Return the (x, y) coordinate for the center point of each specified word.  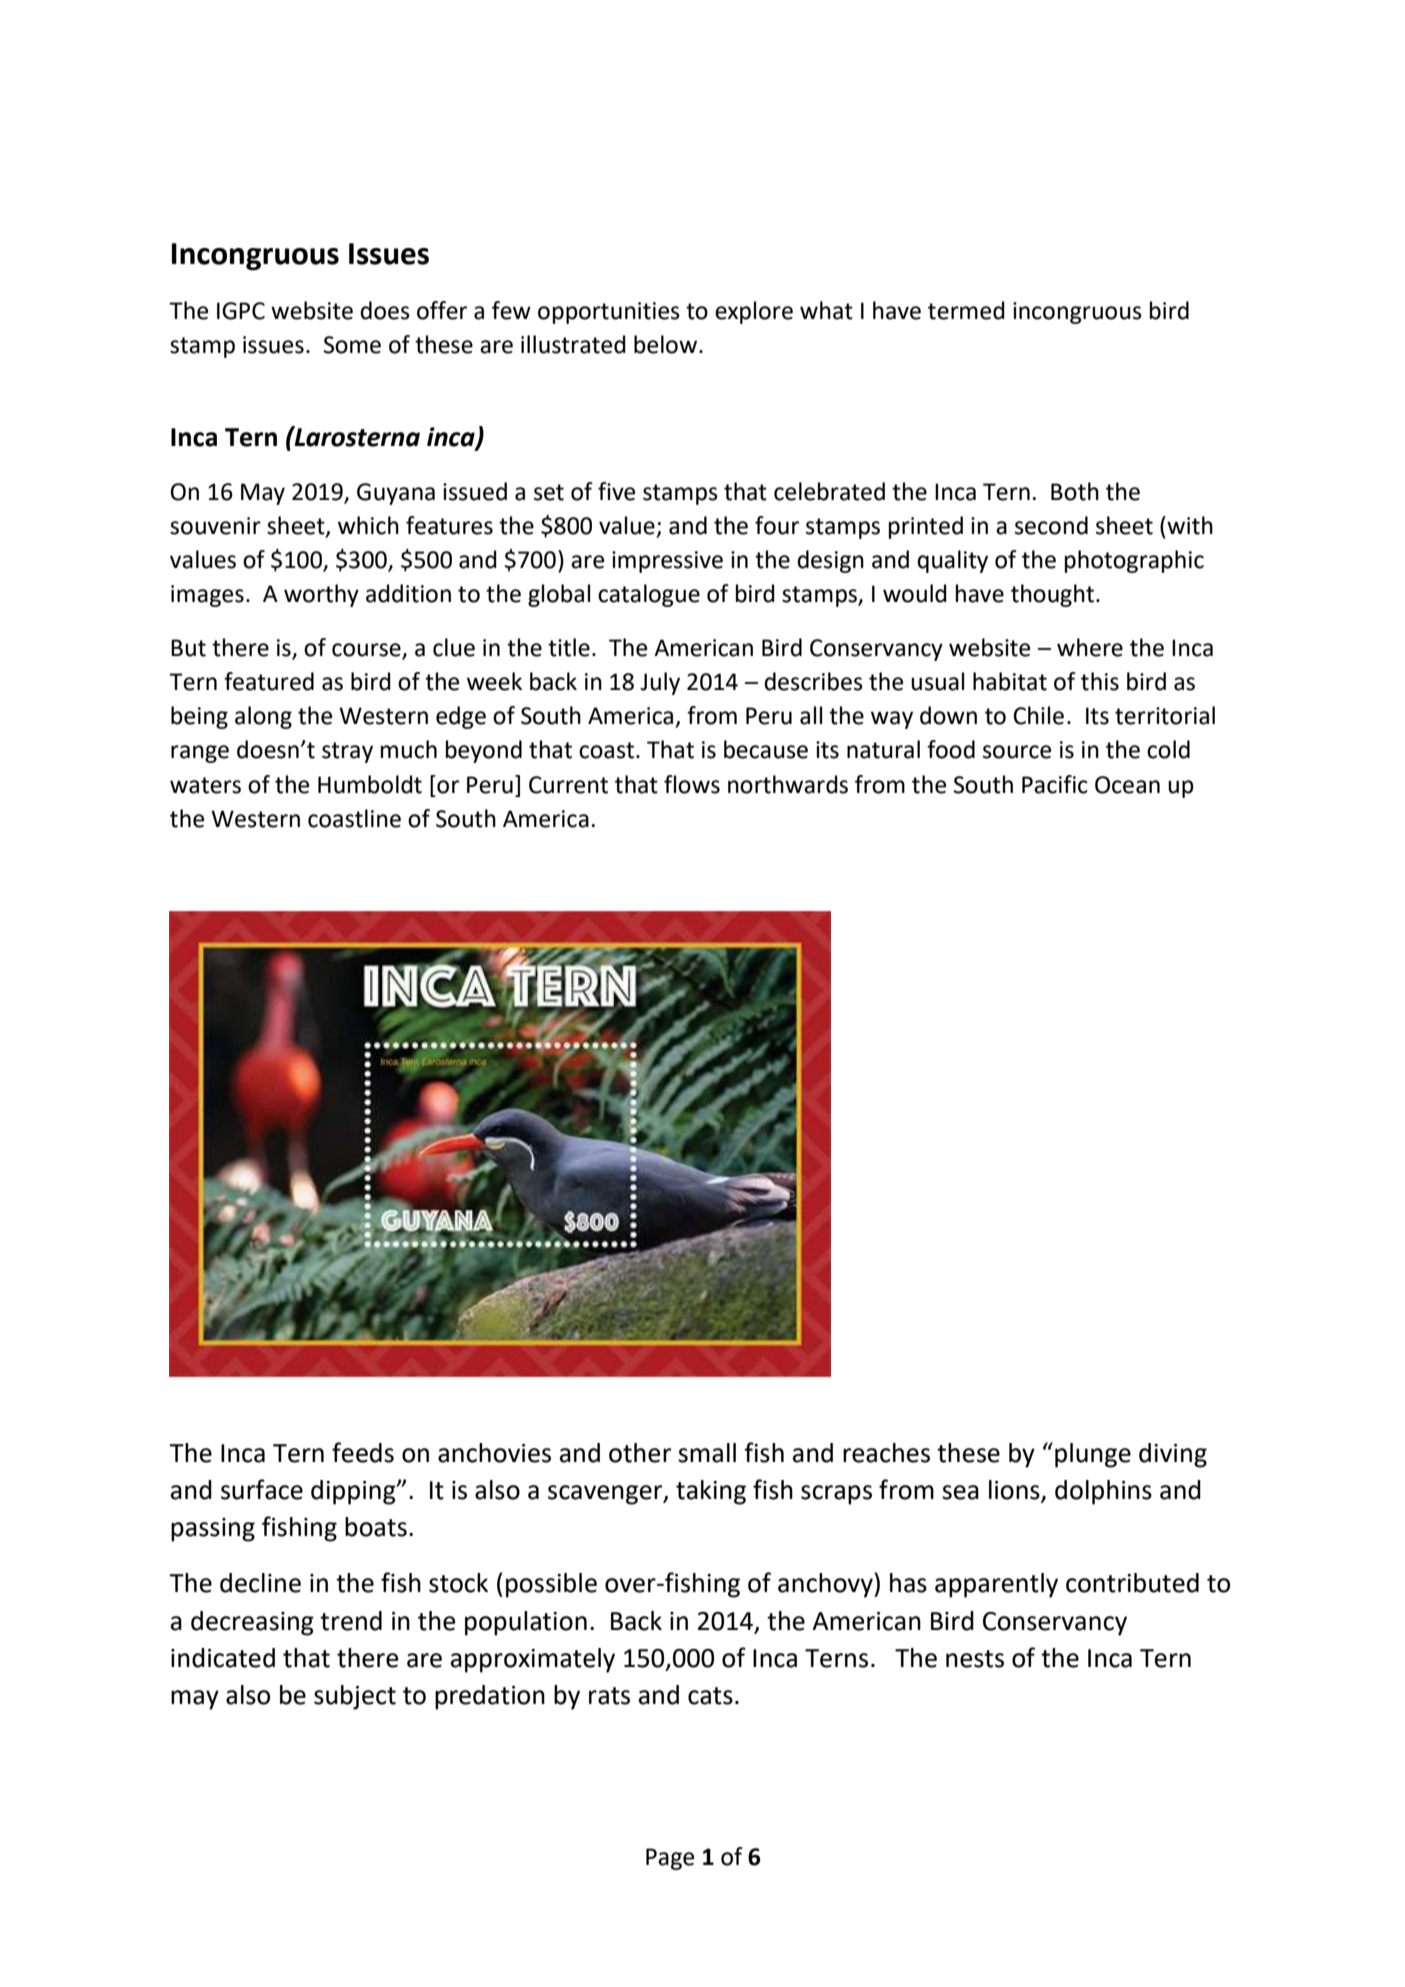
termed (966, 310)
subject (355, 1697)
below (667, 344)
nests (975, 1659)
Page (670, 1859)
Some (352, 345)
